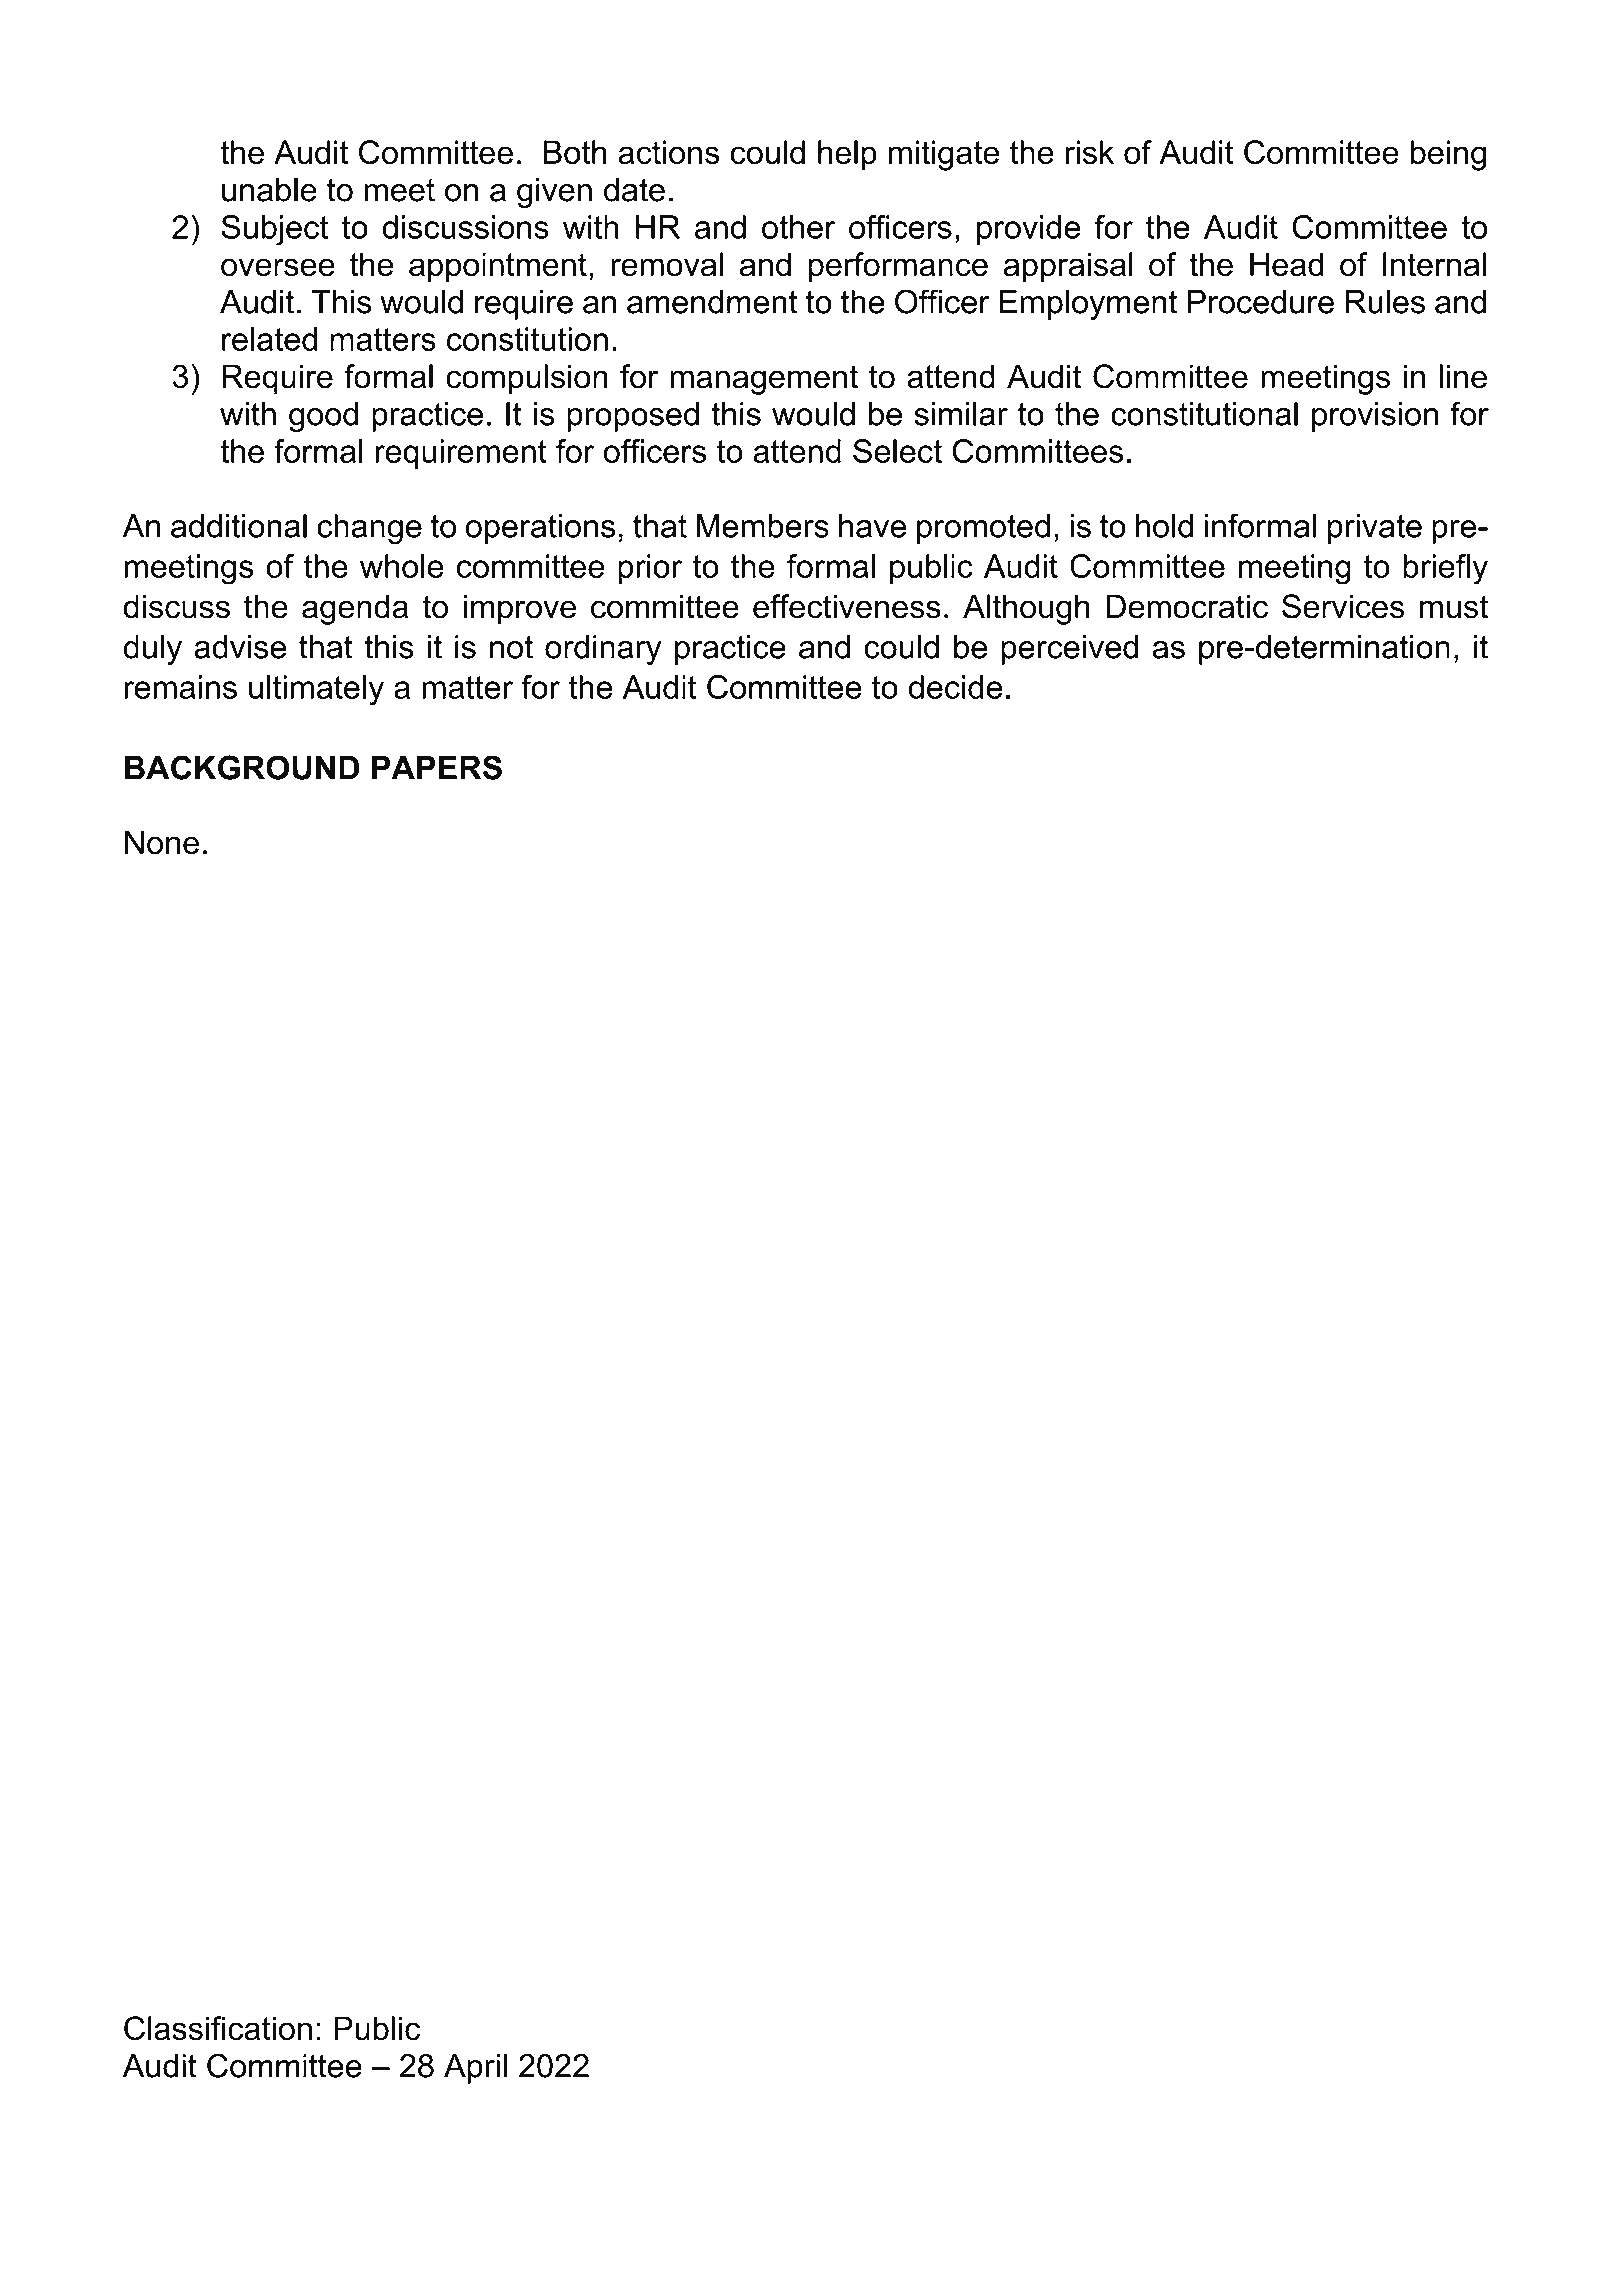 The height and width of the document is (2279, 1611). What do you see at coordinates (1286, 264) in the document?
I see `Head` at bounding box center [1286, 264].
